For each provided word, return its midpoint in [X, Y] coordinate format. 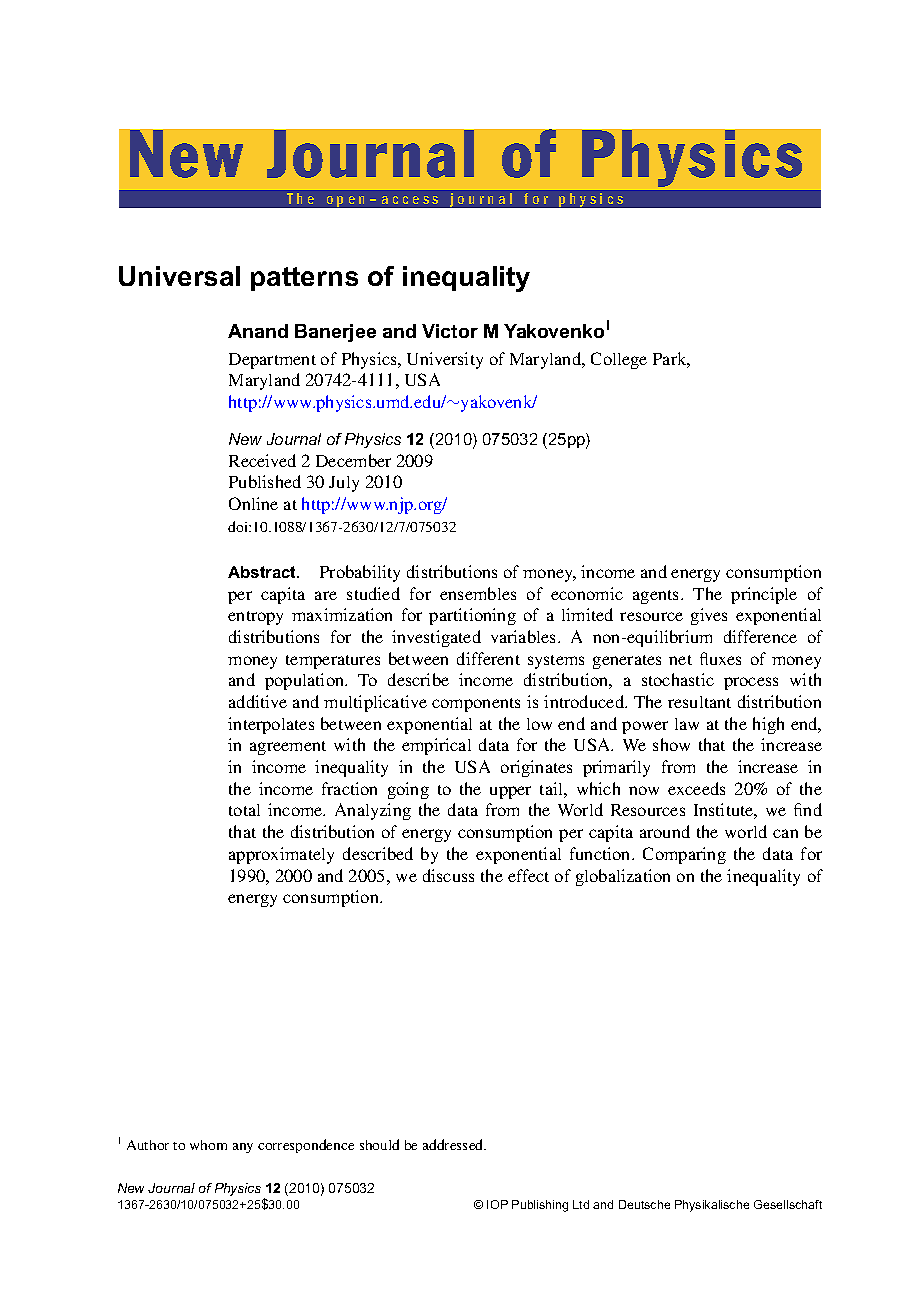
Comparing [684, 855]
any [243, 1148]
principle [764, 595]
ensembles [478, 593]
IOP [497, 1204]
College [619, 360]
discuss [448, 875]
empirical [436, 746]
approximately [281, 855]
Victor [450, 331]
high [768, 725]
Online [253, 503]
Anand [258, 331]
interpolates [271, 725]
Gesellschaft [788, 1204]
